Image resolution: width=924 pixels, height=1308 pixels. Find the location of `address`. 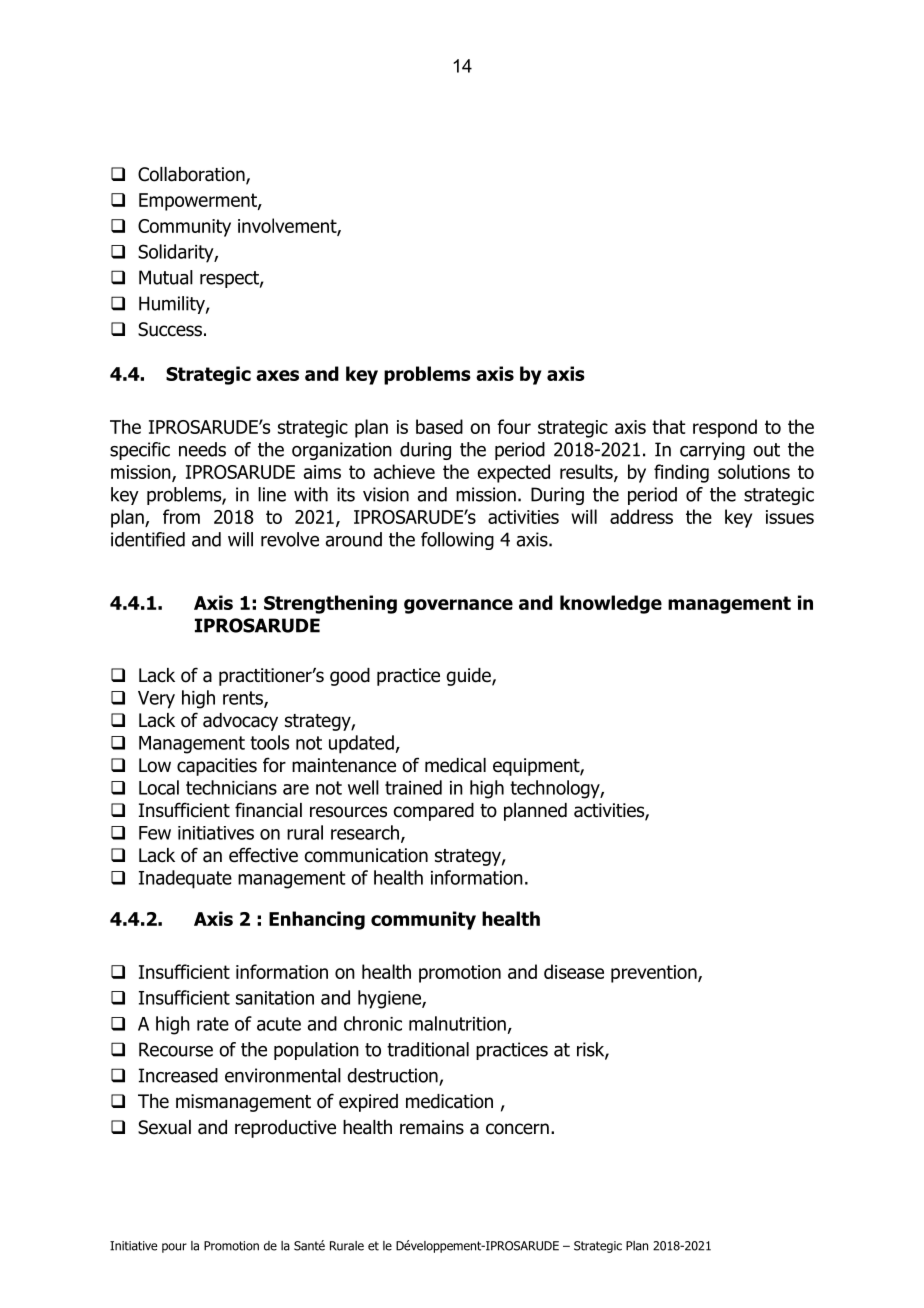

address is located at coordinates (641, 516).
